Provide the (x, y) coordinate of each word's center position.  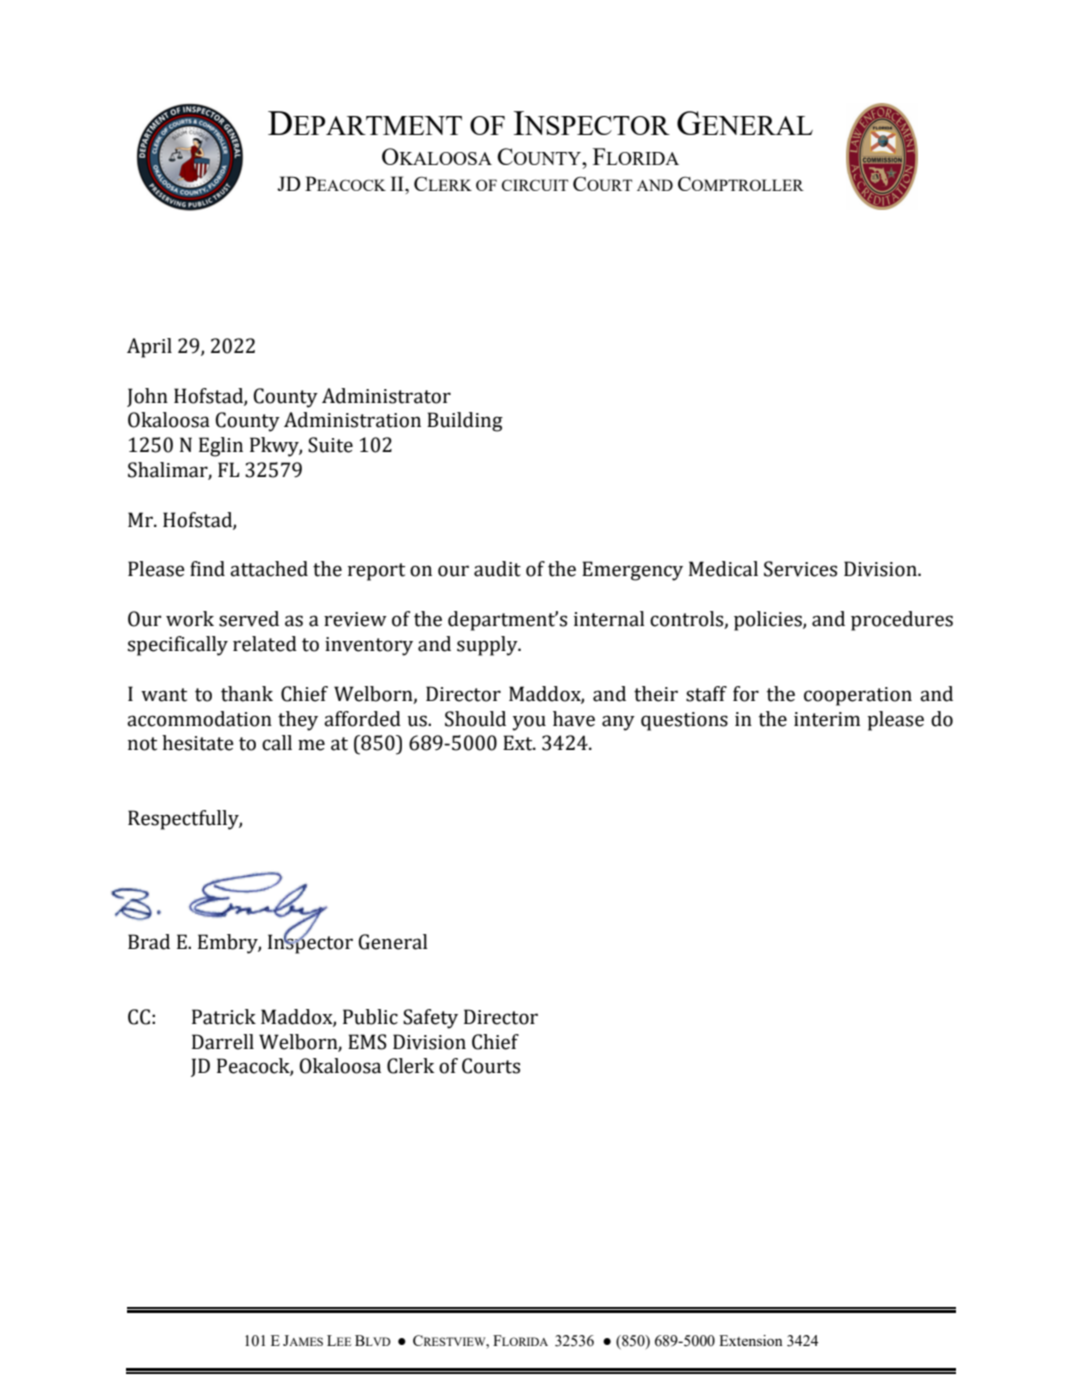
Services (800, 569)
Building (465, 422)
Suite (330, 445)
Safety (430, 1019)
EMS (367, 1042)
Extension (751, 1340)
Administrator (386, 396)
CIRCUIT (535, 185)
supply (488, 646)
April (149, 348)
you (529, 723)
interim (827, 719)
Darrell (223, 1042)
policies (769, 621)
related (265, 644)
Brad (149, 942)
